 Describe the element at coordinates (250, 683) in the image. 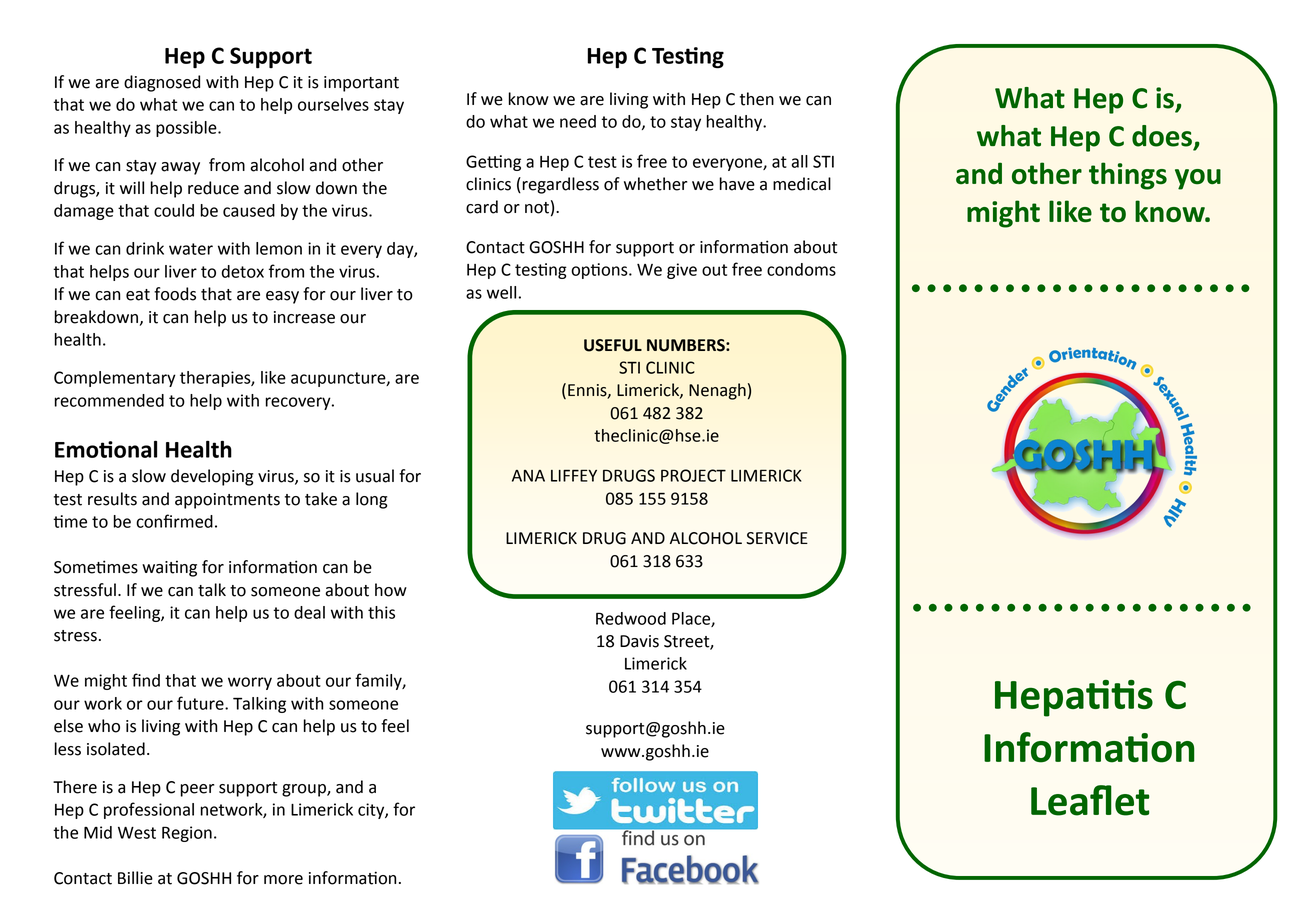

I see `worry` at that location.
